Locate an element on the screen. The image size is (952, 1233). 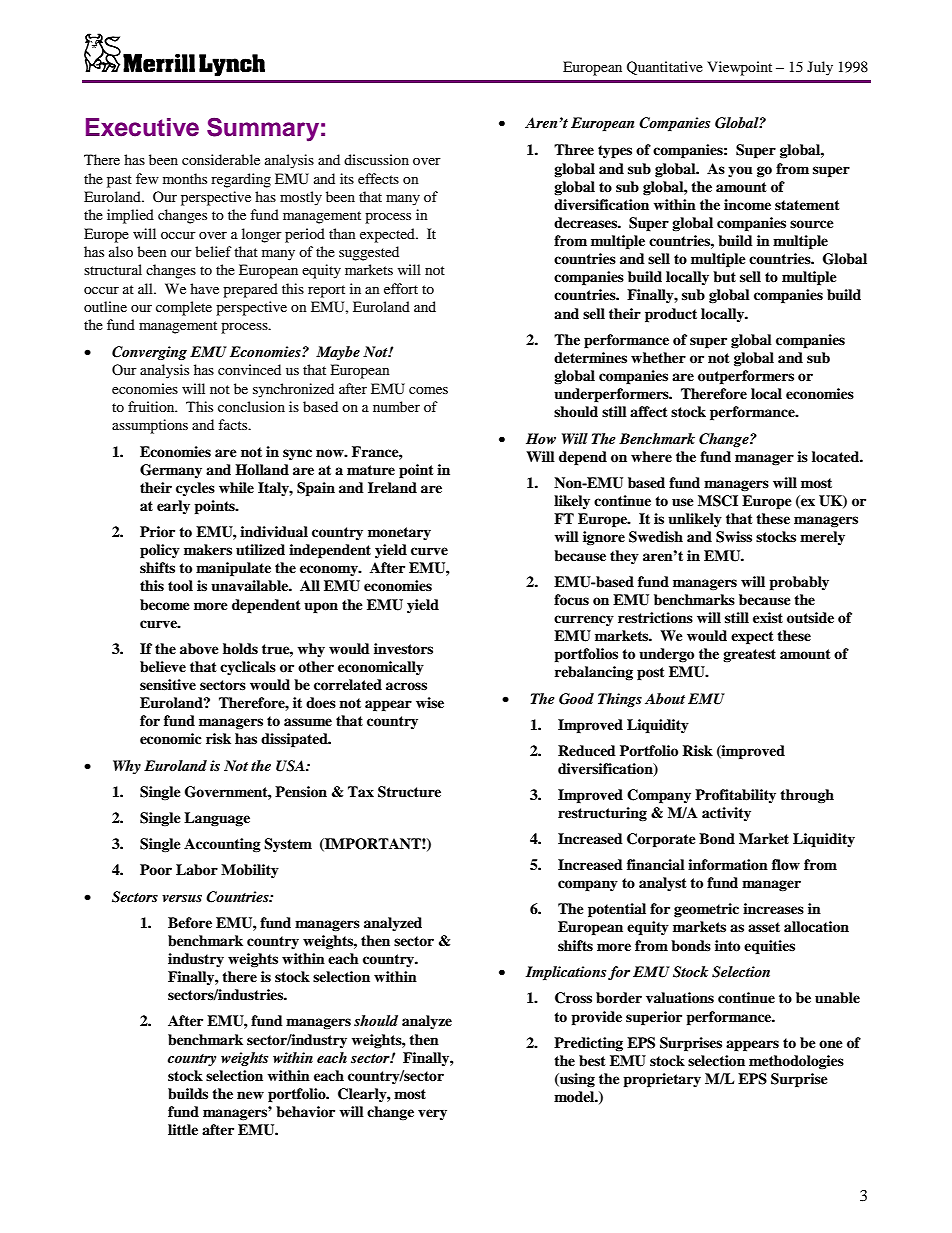
Ireland is located at coordinates (392, 487).
